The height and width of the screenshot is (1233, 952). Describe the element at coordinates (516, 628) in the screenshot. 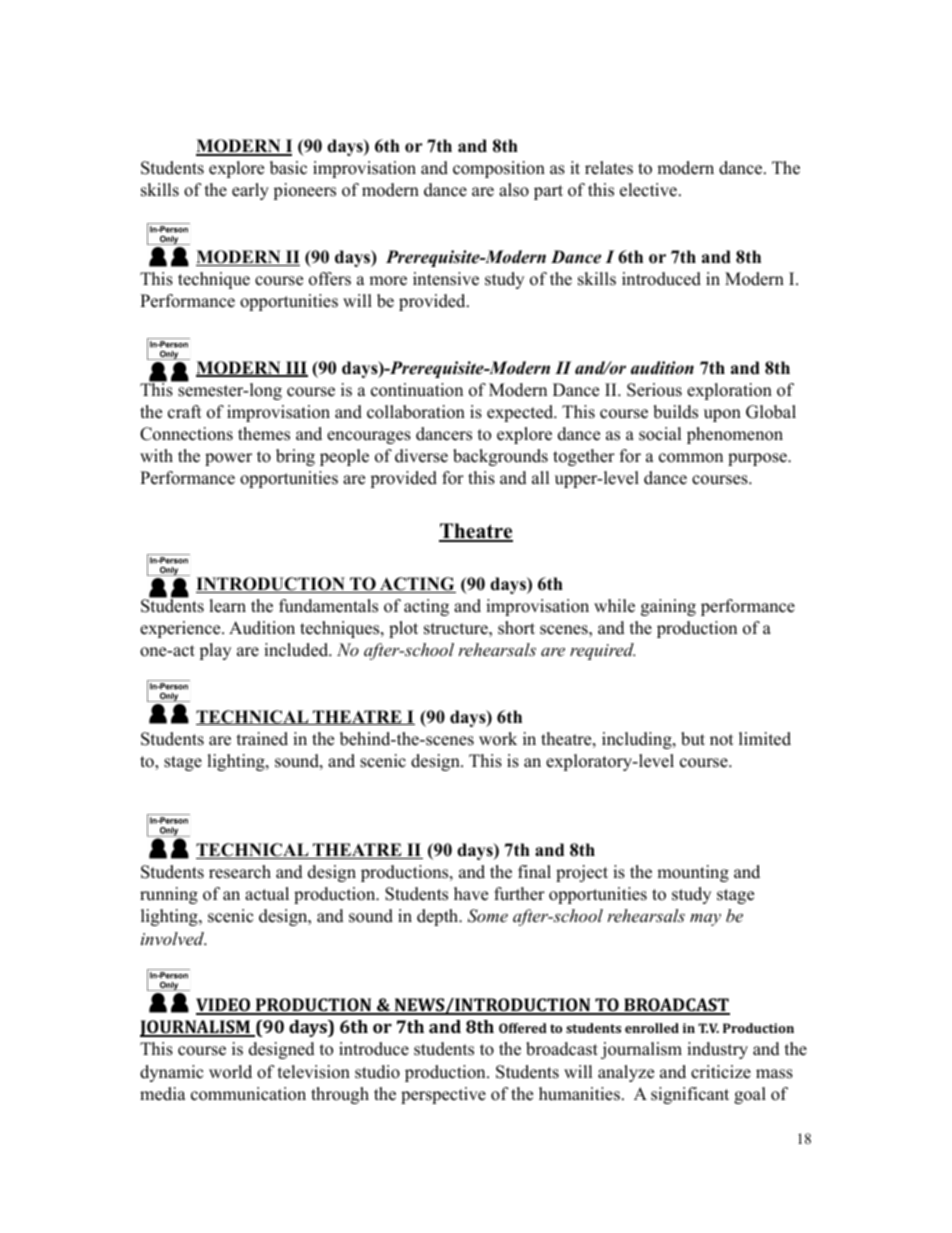

I see `short` at that location.
